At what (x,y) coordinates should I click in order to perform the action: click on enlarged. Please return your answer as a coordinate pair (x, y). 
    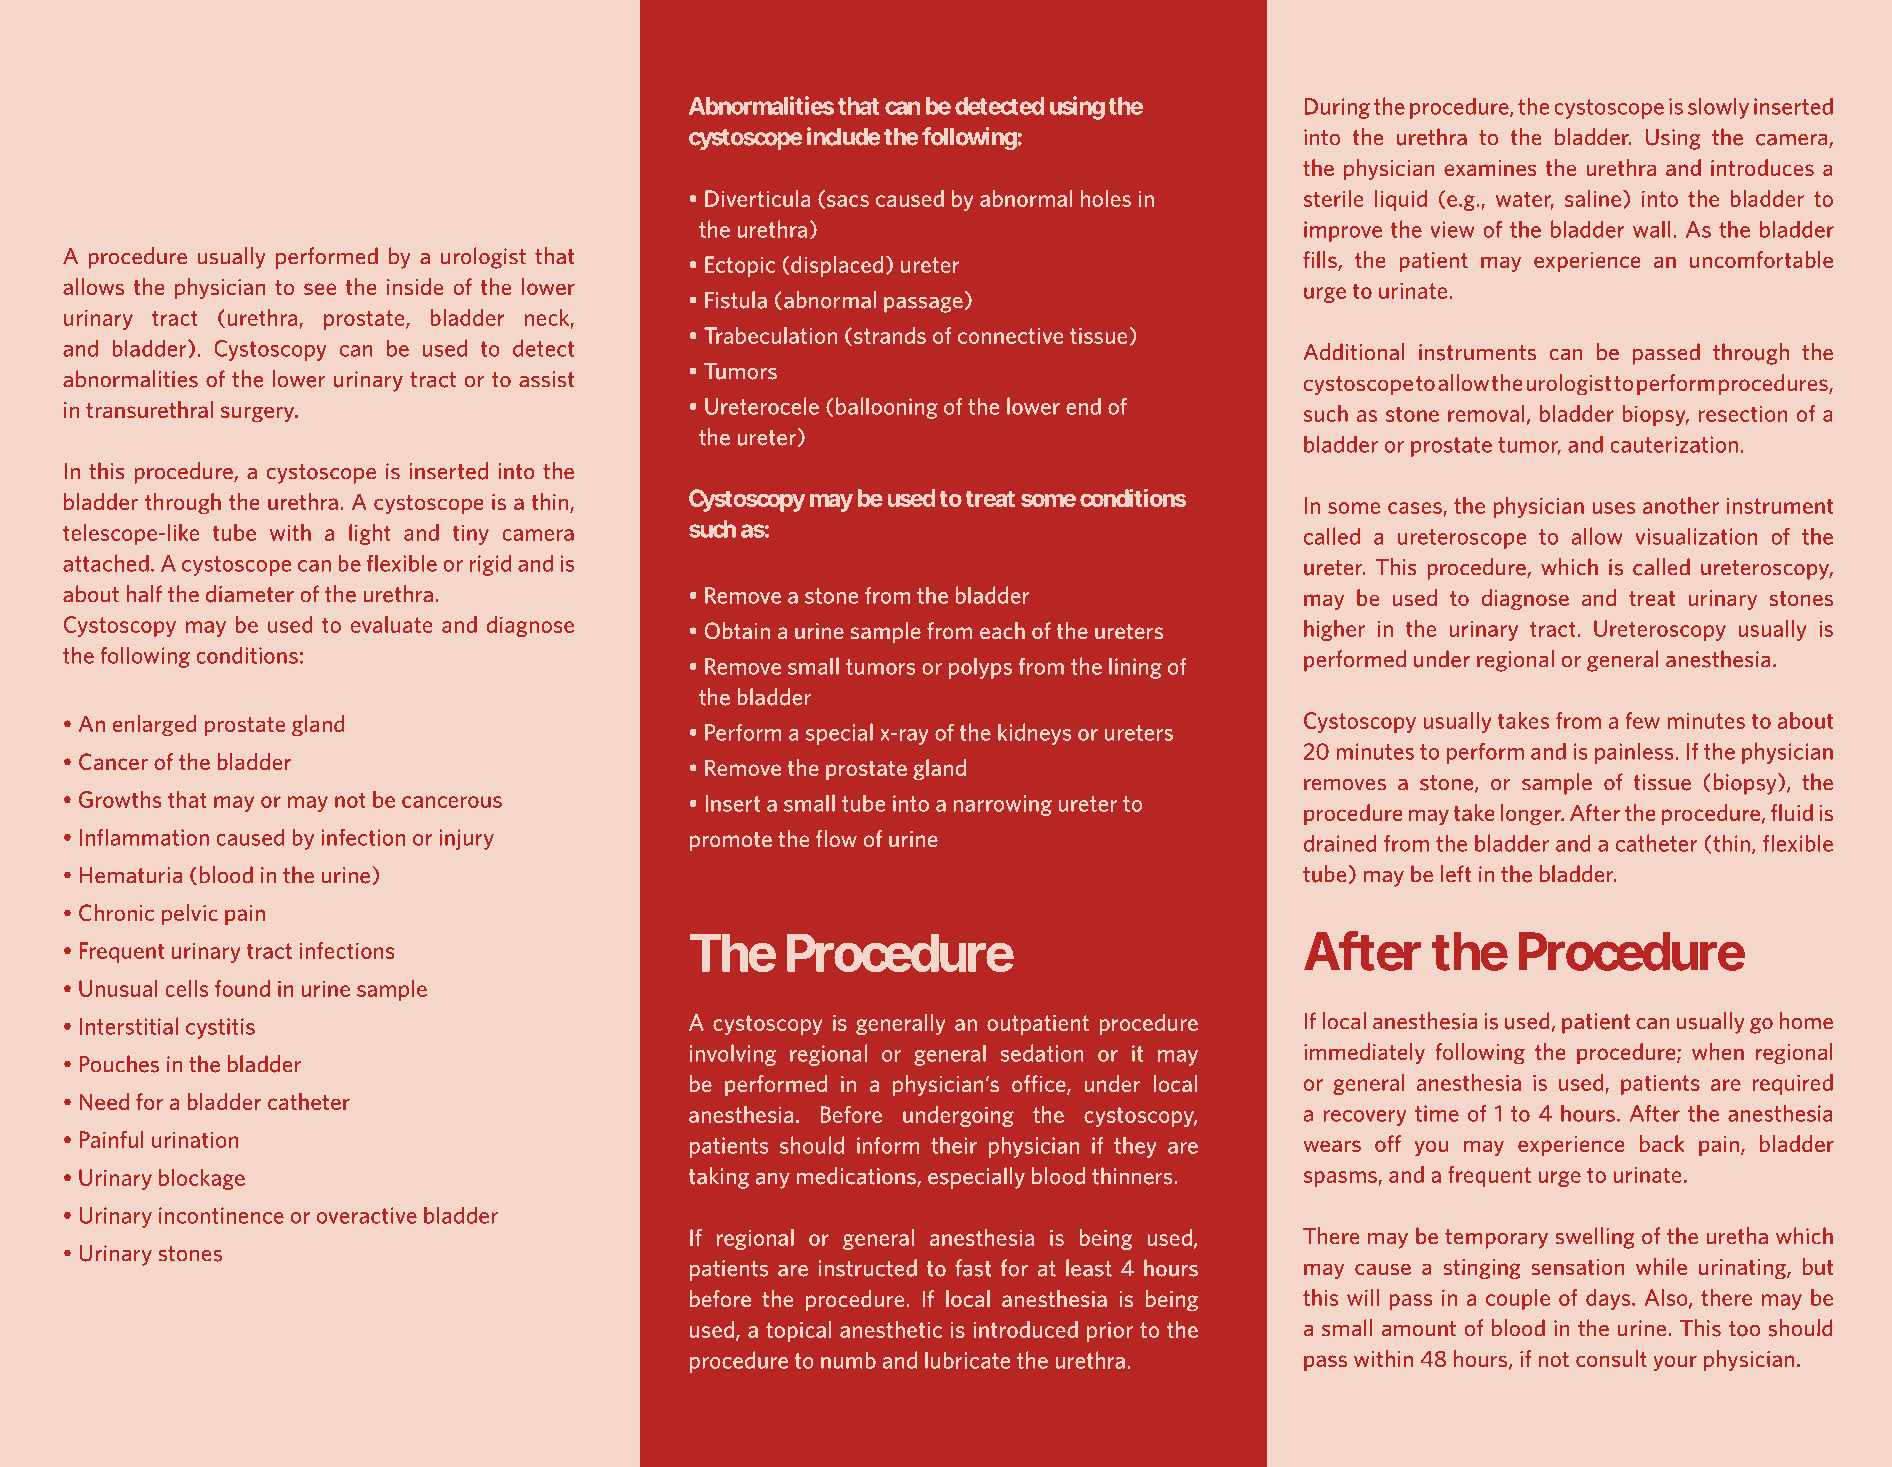
    Looking at the image, I should click on (154, 725).
